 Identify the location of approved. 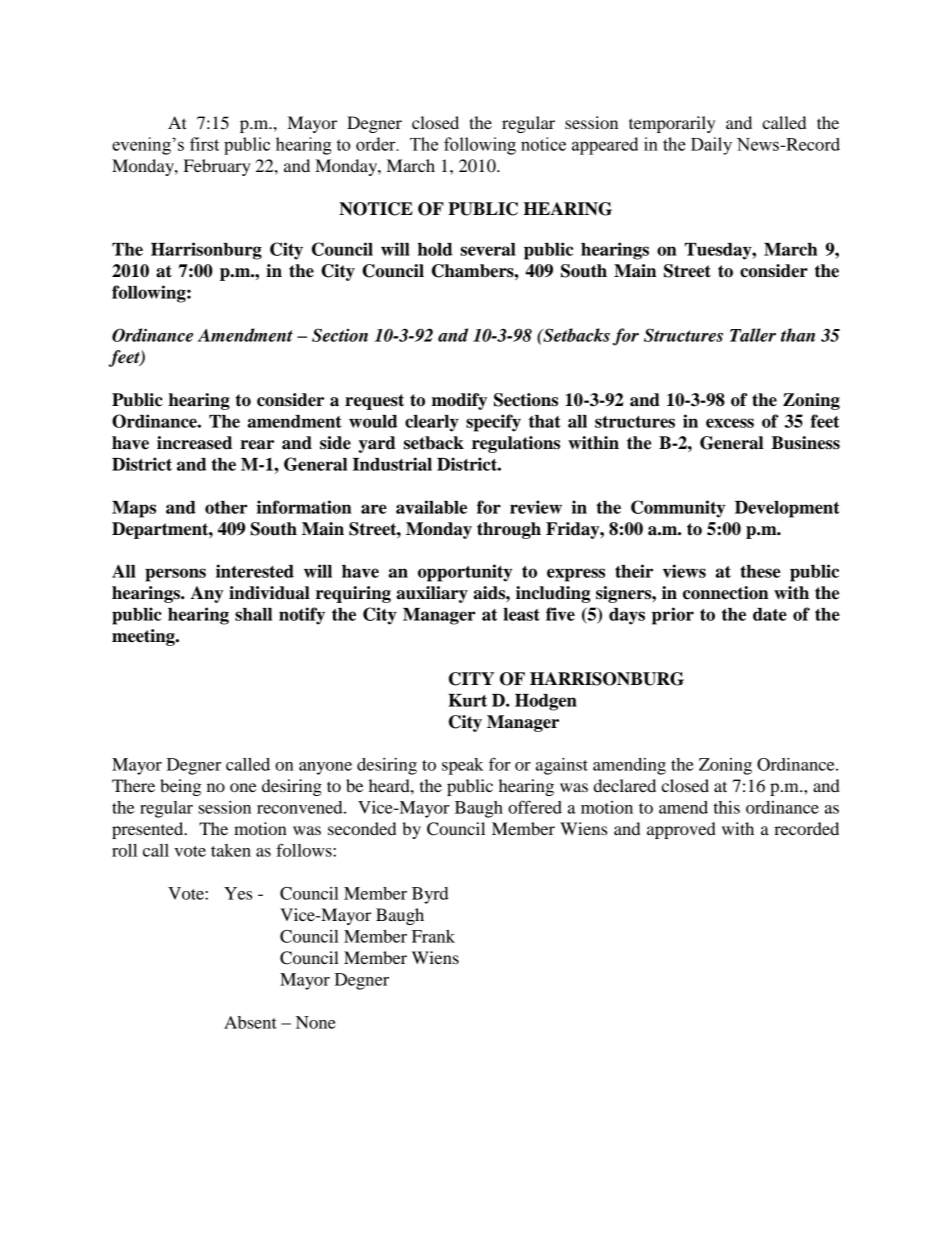
(681, 830).
